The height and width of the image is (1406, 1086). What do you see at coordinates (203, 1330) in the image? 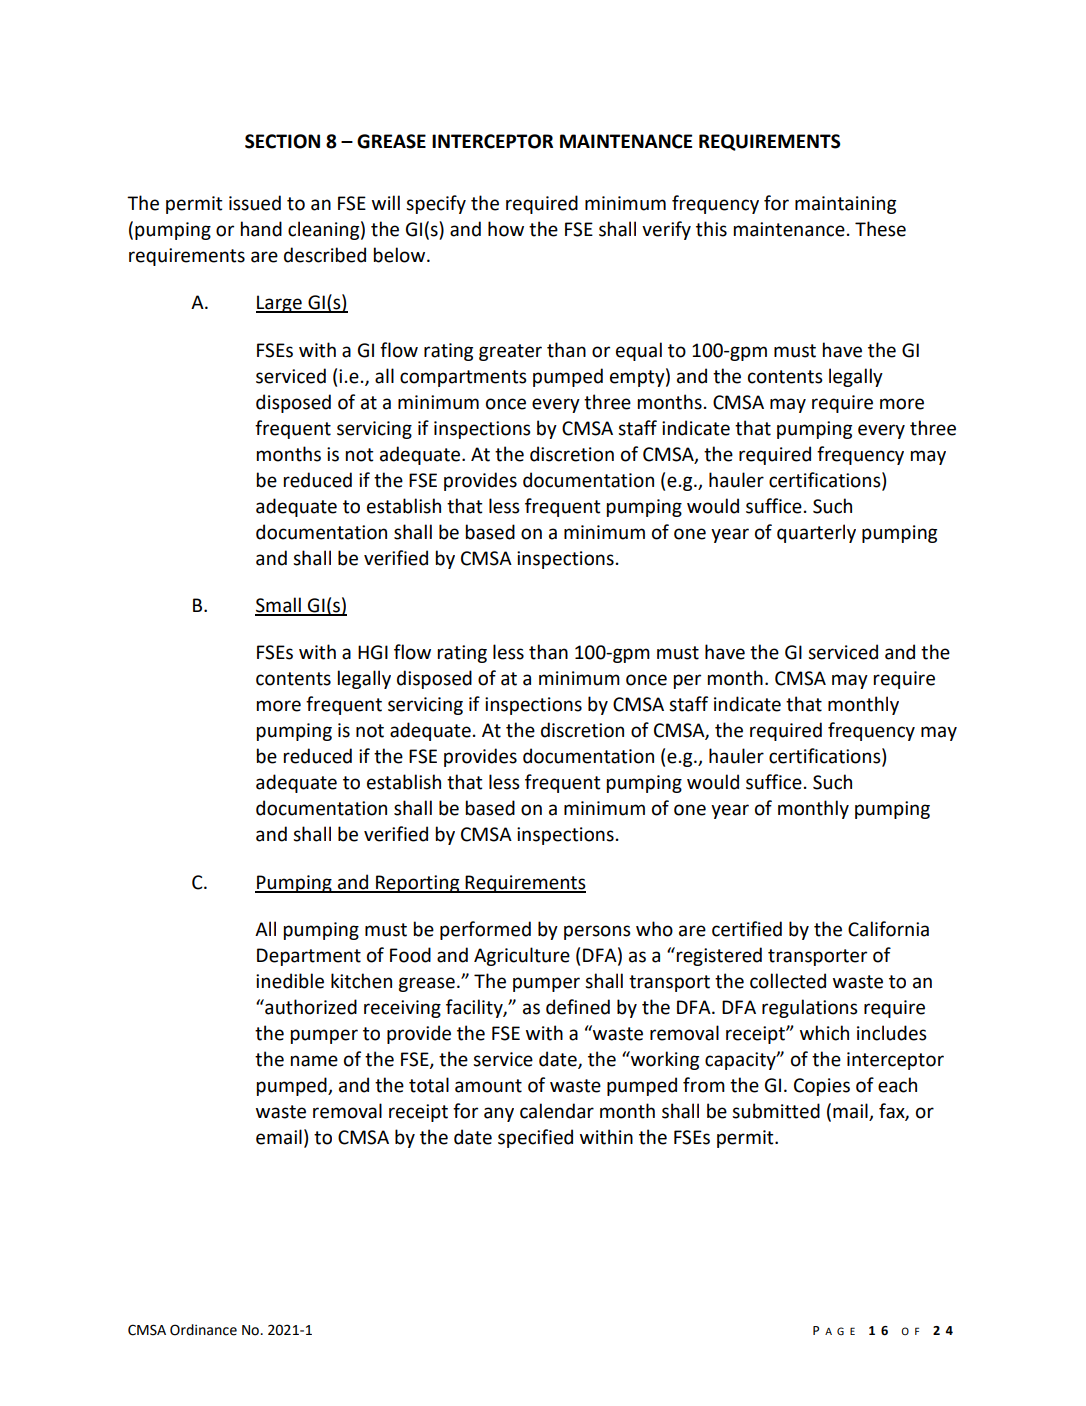
I see `Ordinance` at bounding box center [203, 1330].
